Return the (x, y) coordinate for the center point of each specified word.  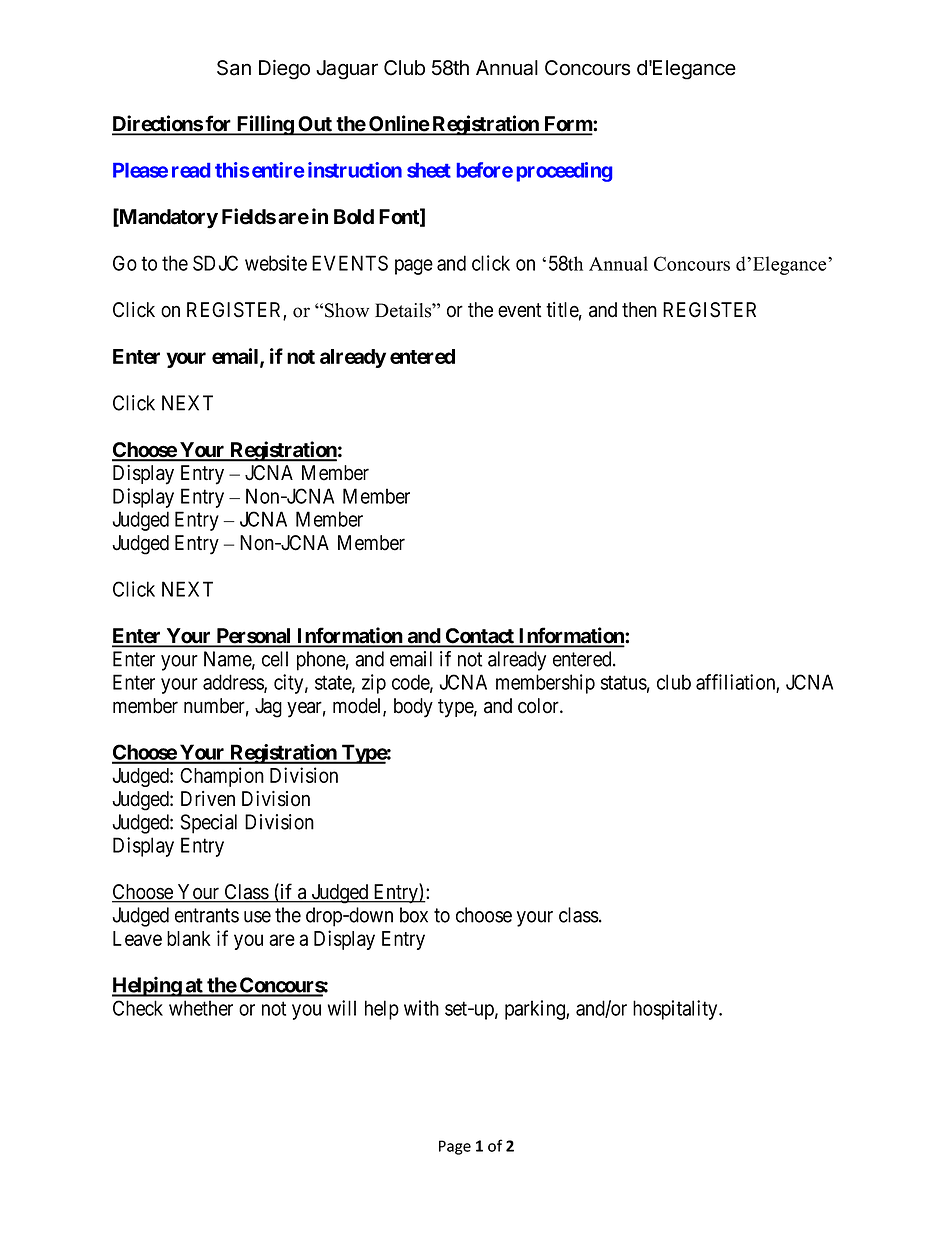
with (421, 1008)
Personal (254, 637)
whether (201, 1008)
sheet (429, 170)
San (234, 68)
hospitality (676, 1010)
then (639, 310)
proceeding (564, 172)
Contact (480, 637)
